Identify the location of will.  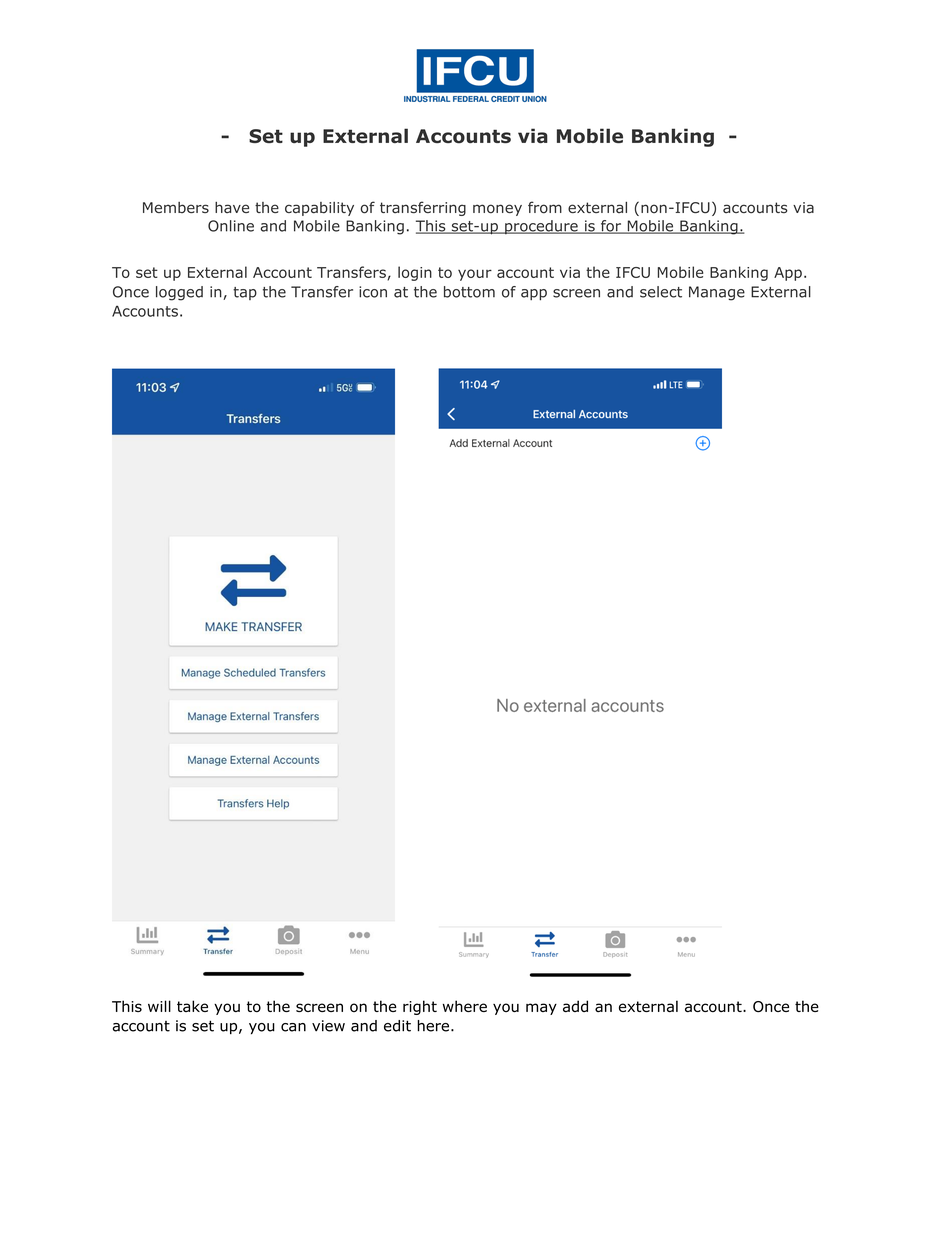
(159, 1006).
